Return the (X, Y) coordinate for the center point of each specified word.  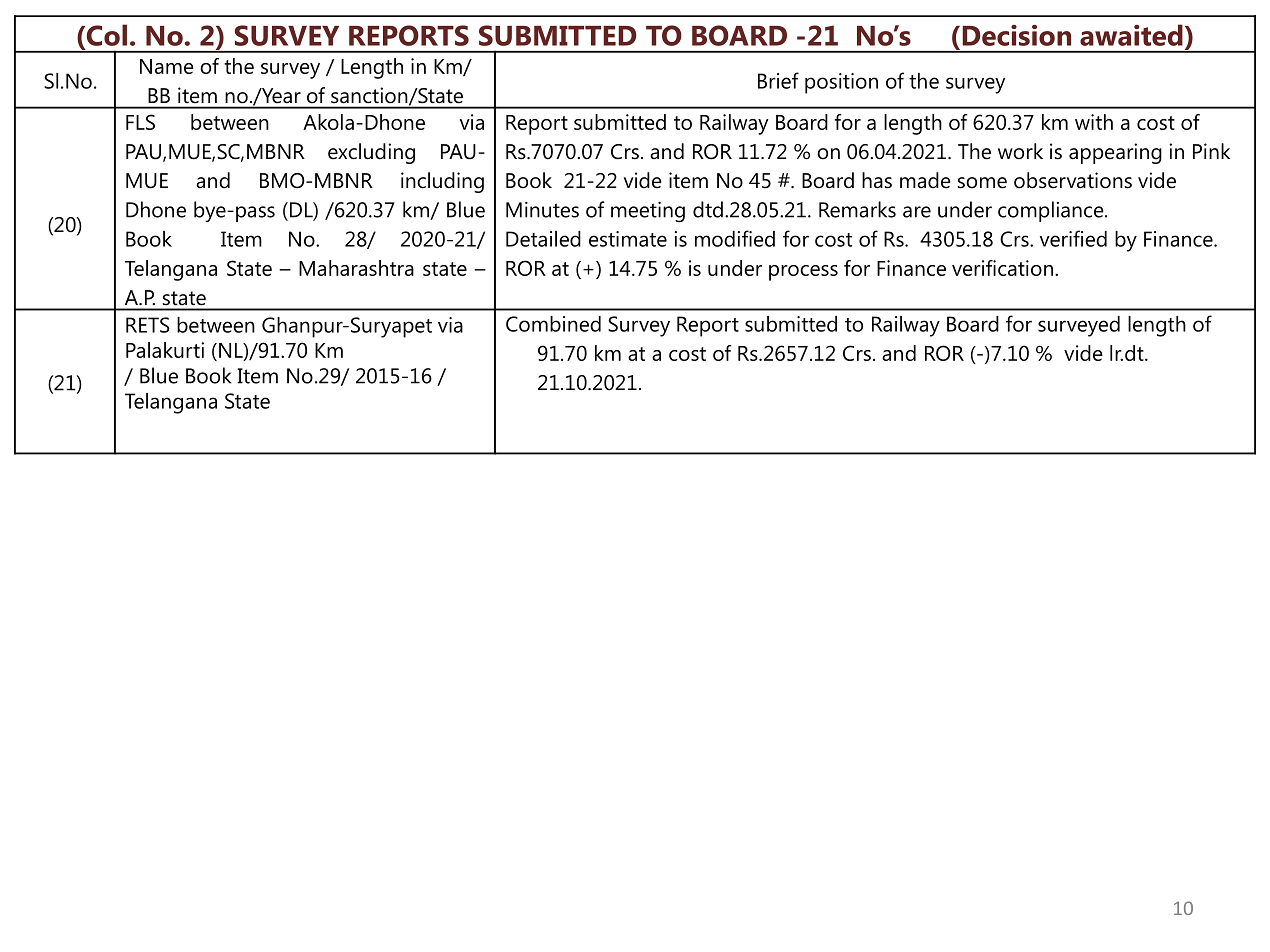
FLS (140, 122)
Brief (778, 80)
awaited (1131, 35)
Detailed (543, 239)
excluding (371, 153)
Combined (553, 324)
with (1094, 122)
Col (105, 35)
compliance (1052, 211)
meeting (648, 212)
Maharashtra (356, 268)
